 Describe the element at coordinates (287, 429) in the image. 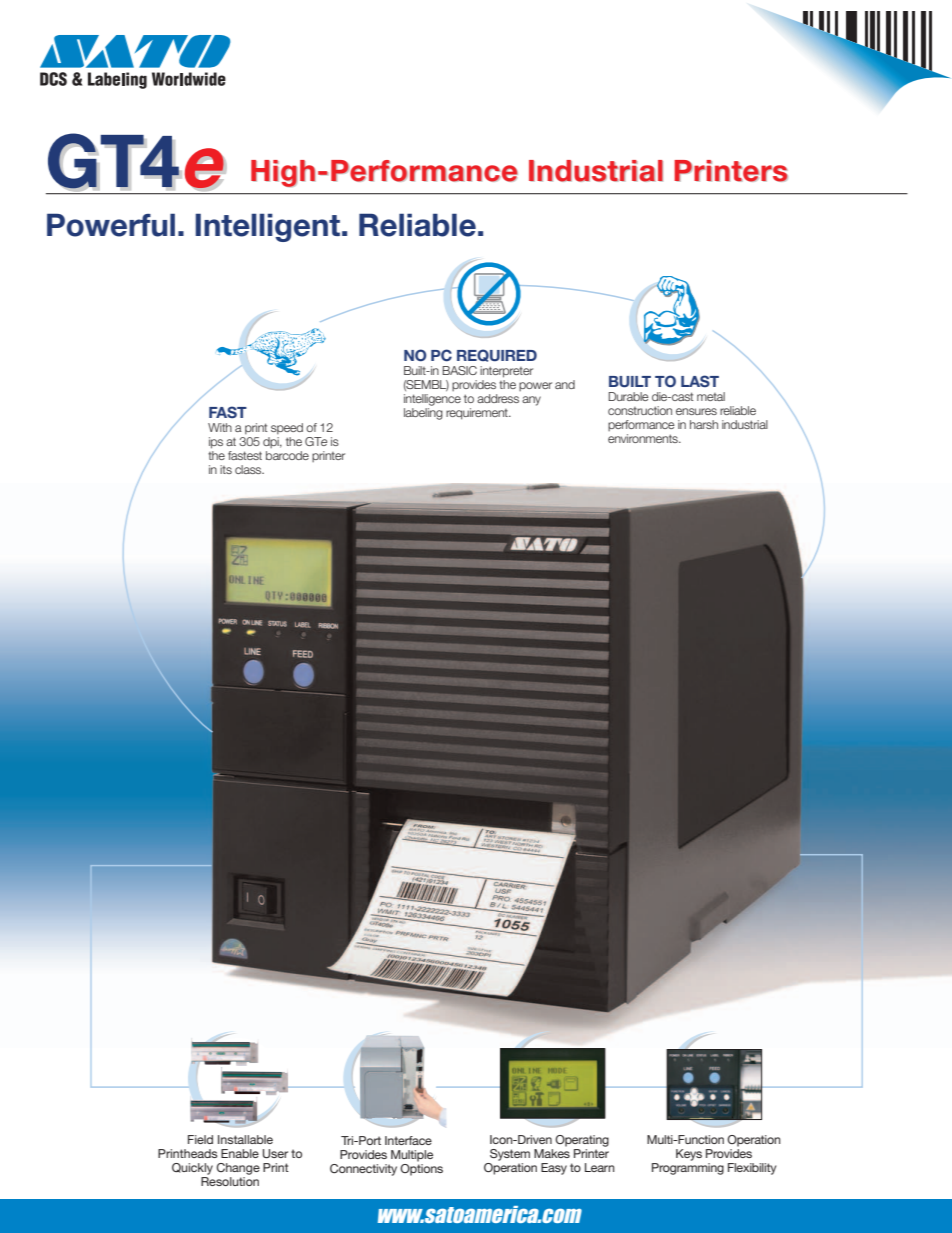

I see `speed` at that location.
